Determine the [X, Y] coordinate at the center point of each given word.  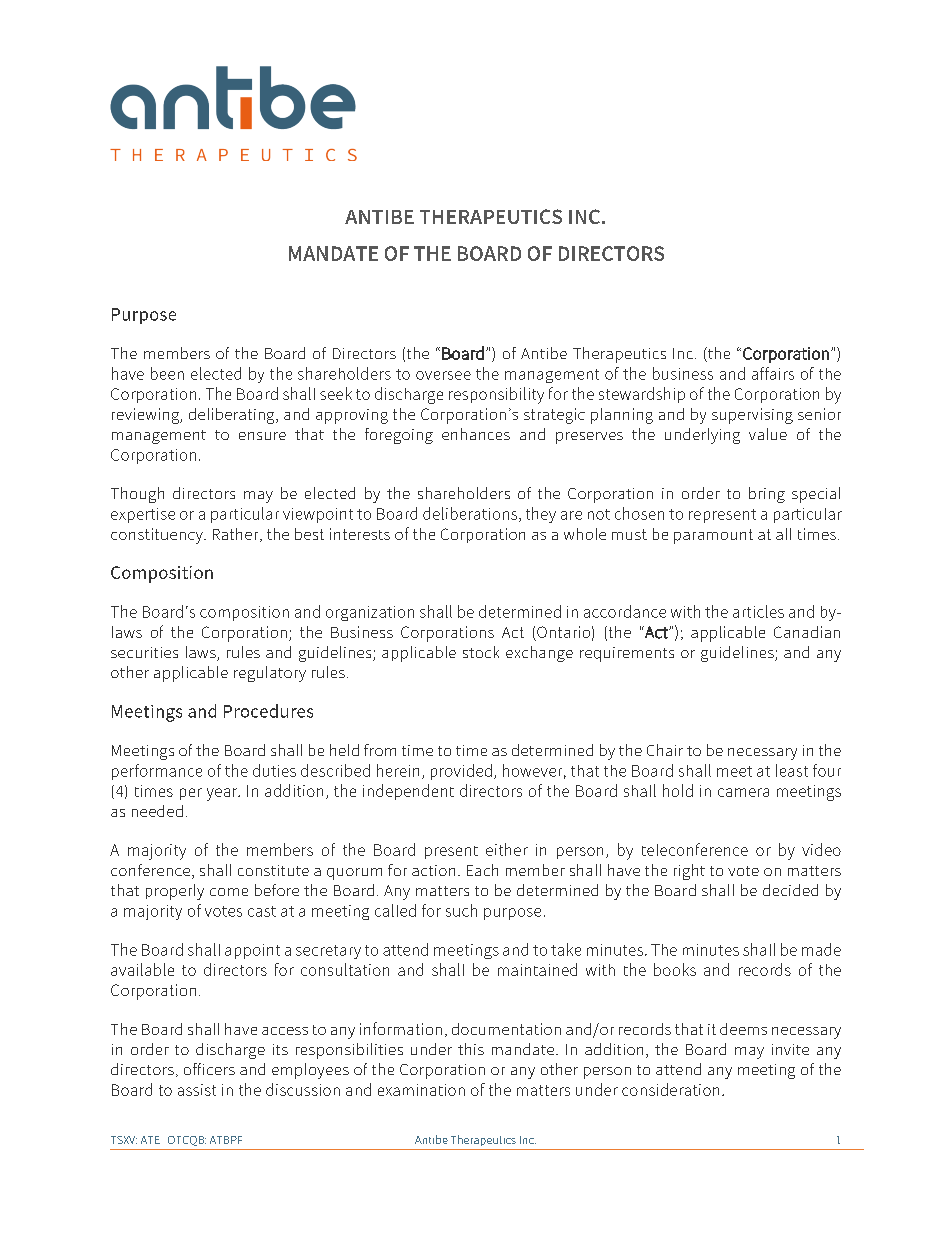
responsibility [496, 395]
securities [144, 652]
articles [758, 611]
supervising [752, 416]
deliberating [233, 416]
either [507, 849]
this [471, 1049]
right [689, 872]
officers [209, 1069]
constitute [273, 870]
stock [481, 652]
